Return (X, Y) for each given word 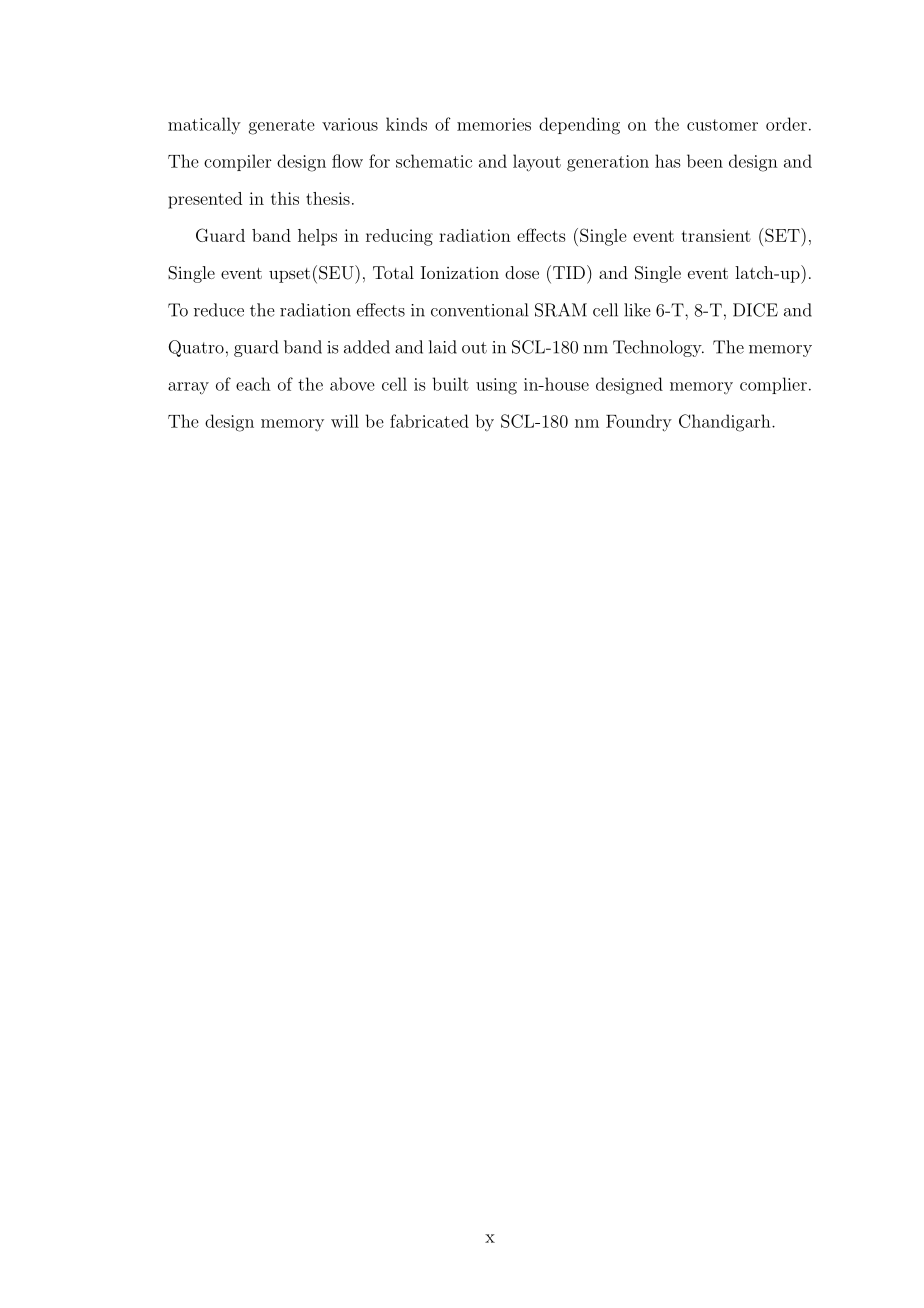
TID (567, 272)
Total (393, 272)
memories (494, 124)
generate (282, 127)
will (345, 421)
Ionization (460, 272)
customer (722, 125)
